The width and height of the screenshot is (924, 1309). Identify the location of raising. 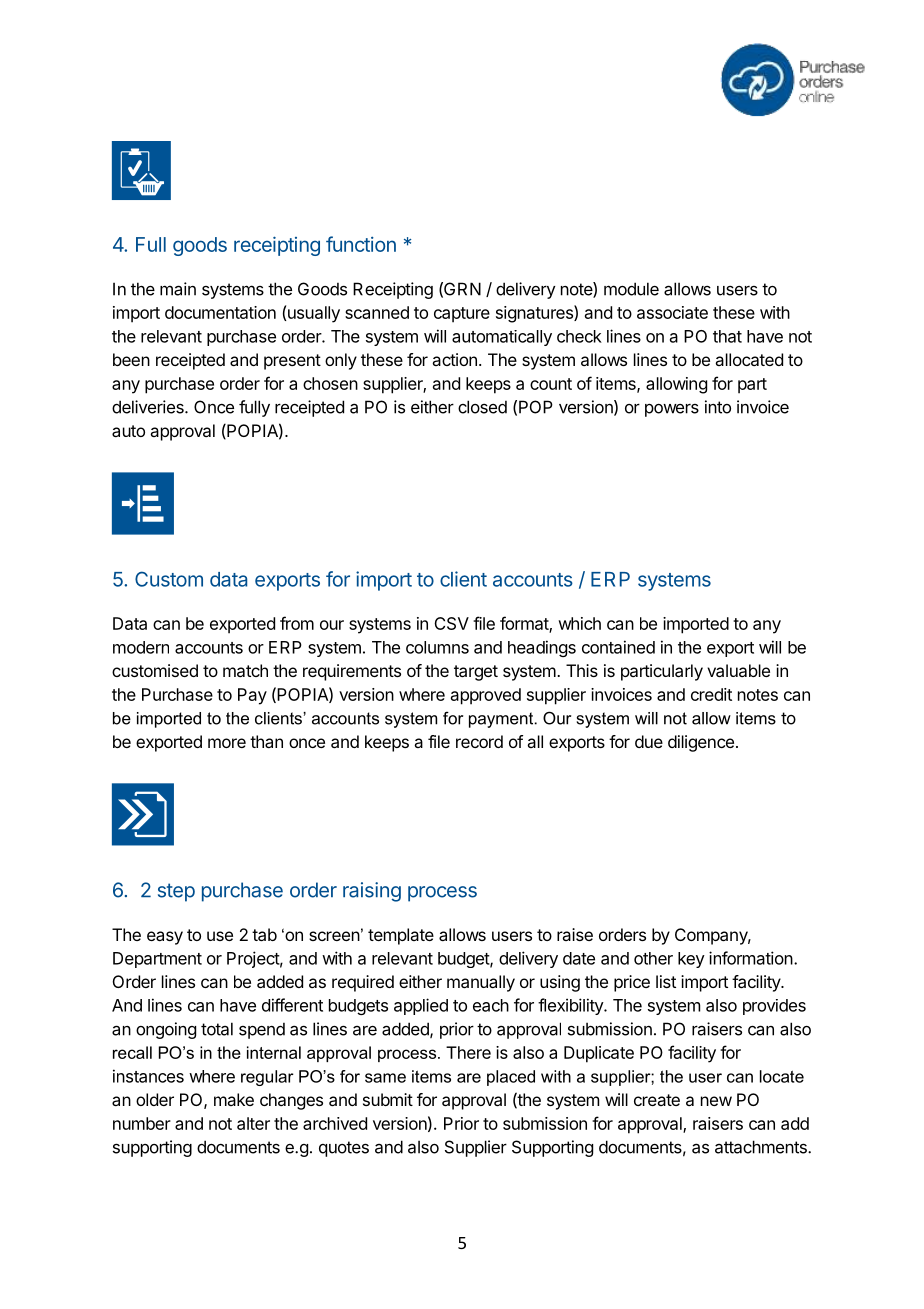
(372, 892).
